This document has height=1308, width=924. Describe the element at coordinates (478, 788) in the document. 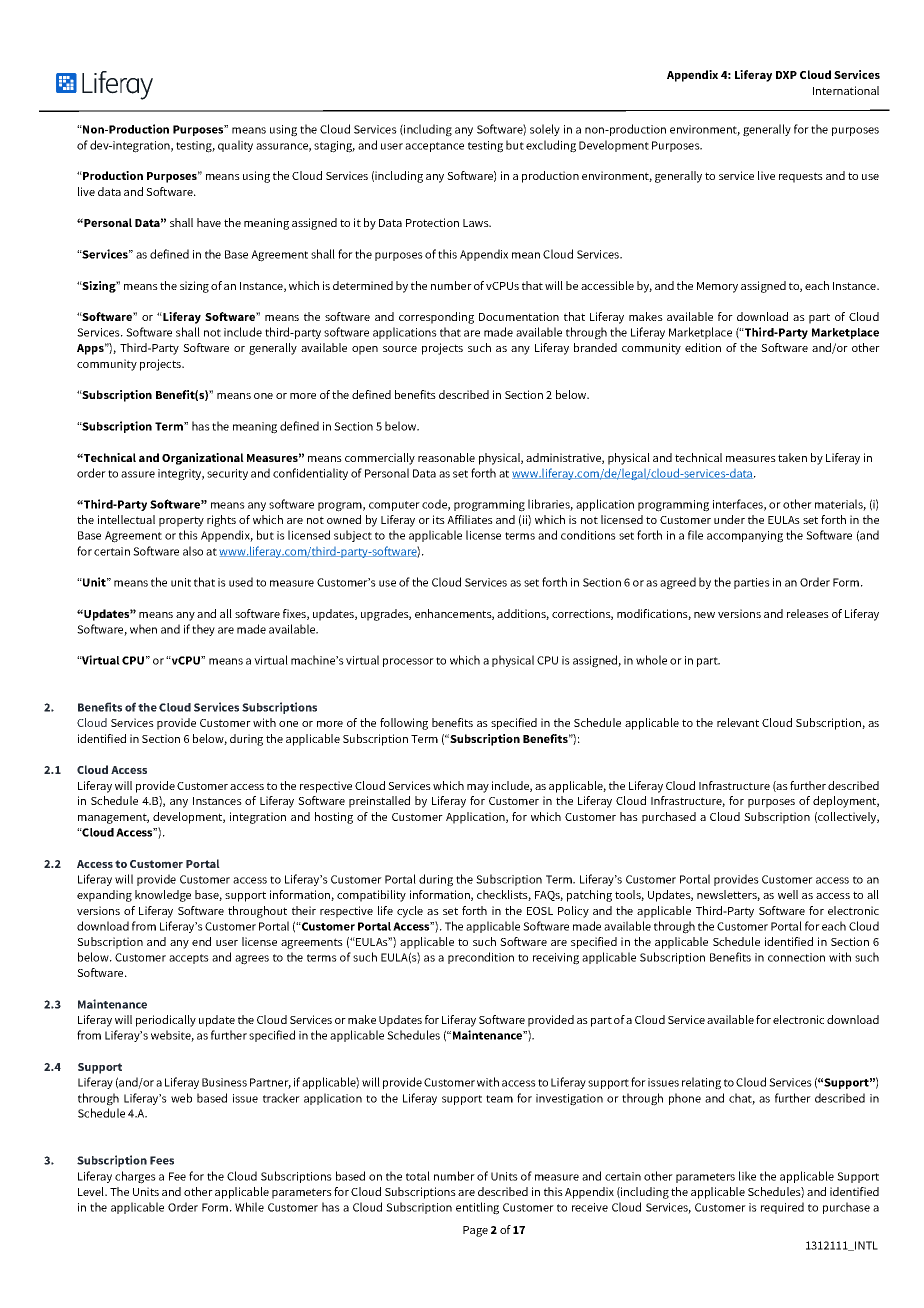

I see `may` at that location.
